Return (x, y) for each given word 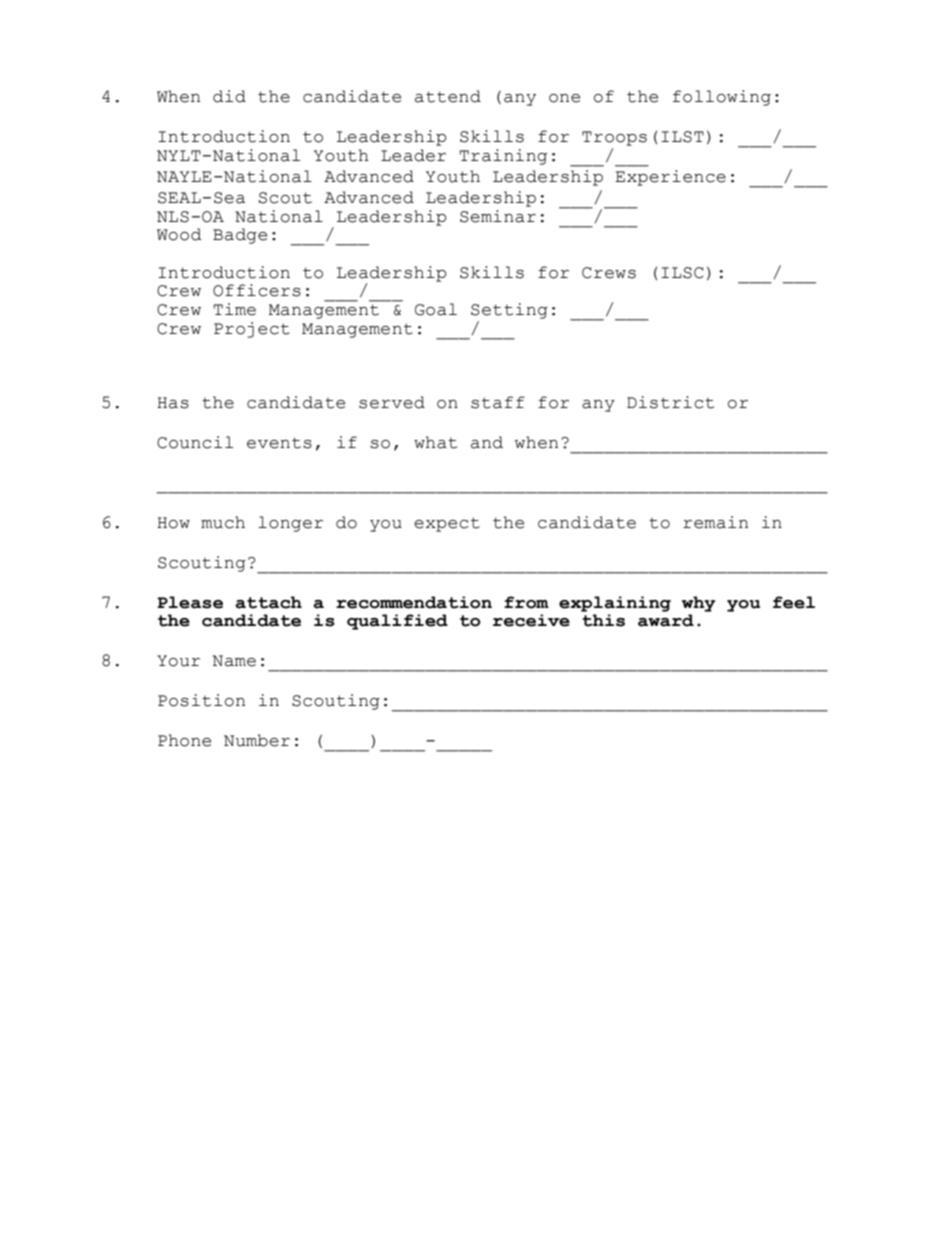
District (670, 402)
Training (503, 157)
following (722, 98)
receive (531, 620)
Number (257, 740)
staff (498, 402)
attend (448, 96)
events (279, 443)
